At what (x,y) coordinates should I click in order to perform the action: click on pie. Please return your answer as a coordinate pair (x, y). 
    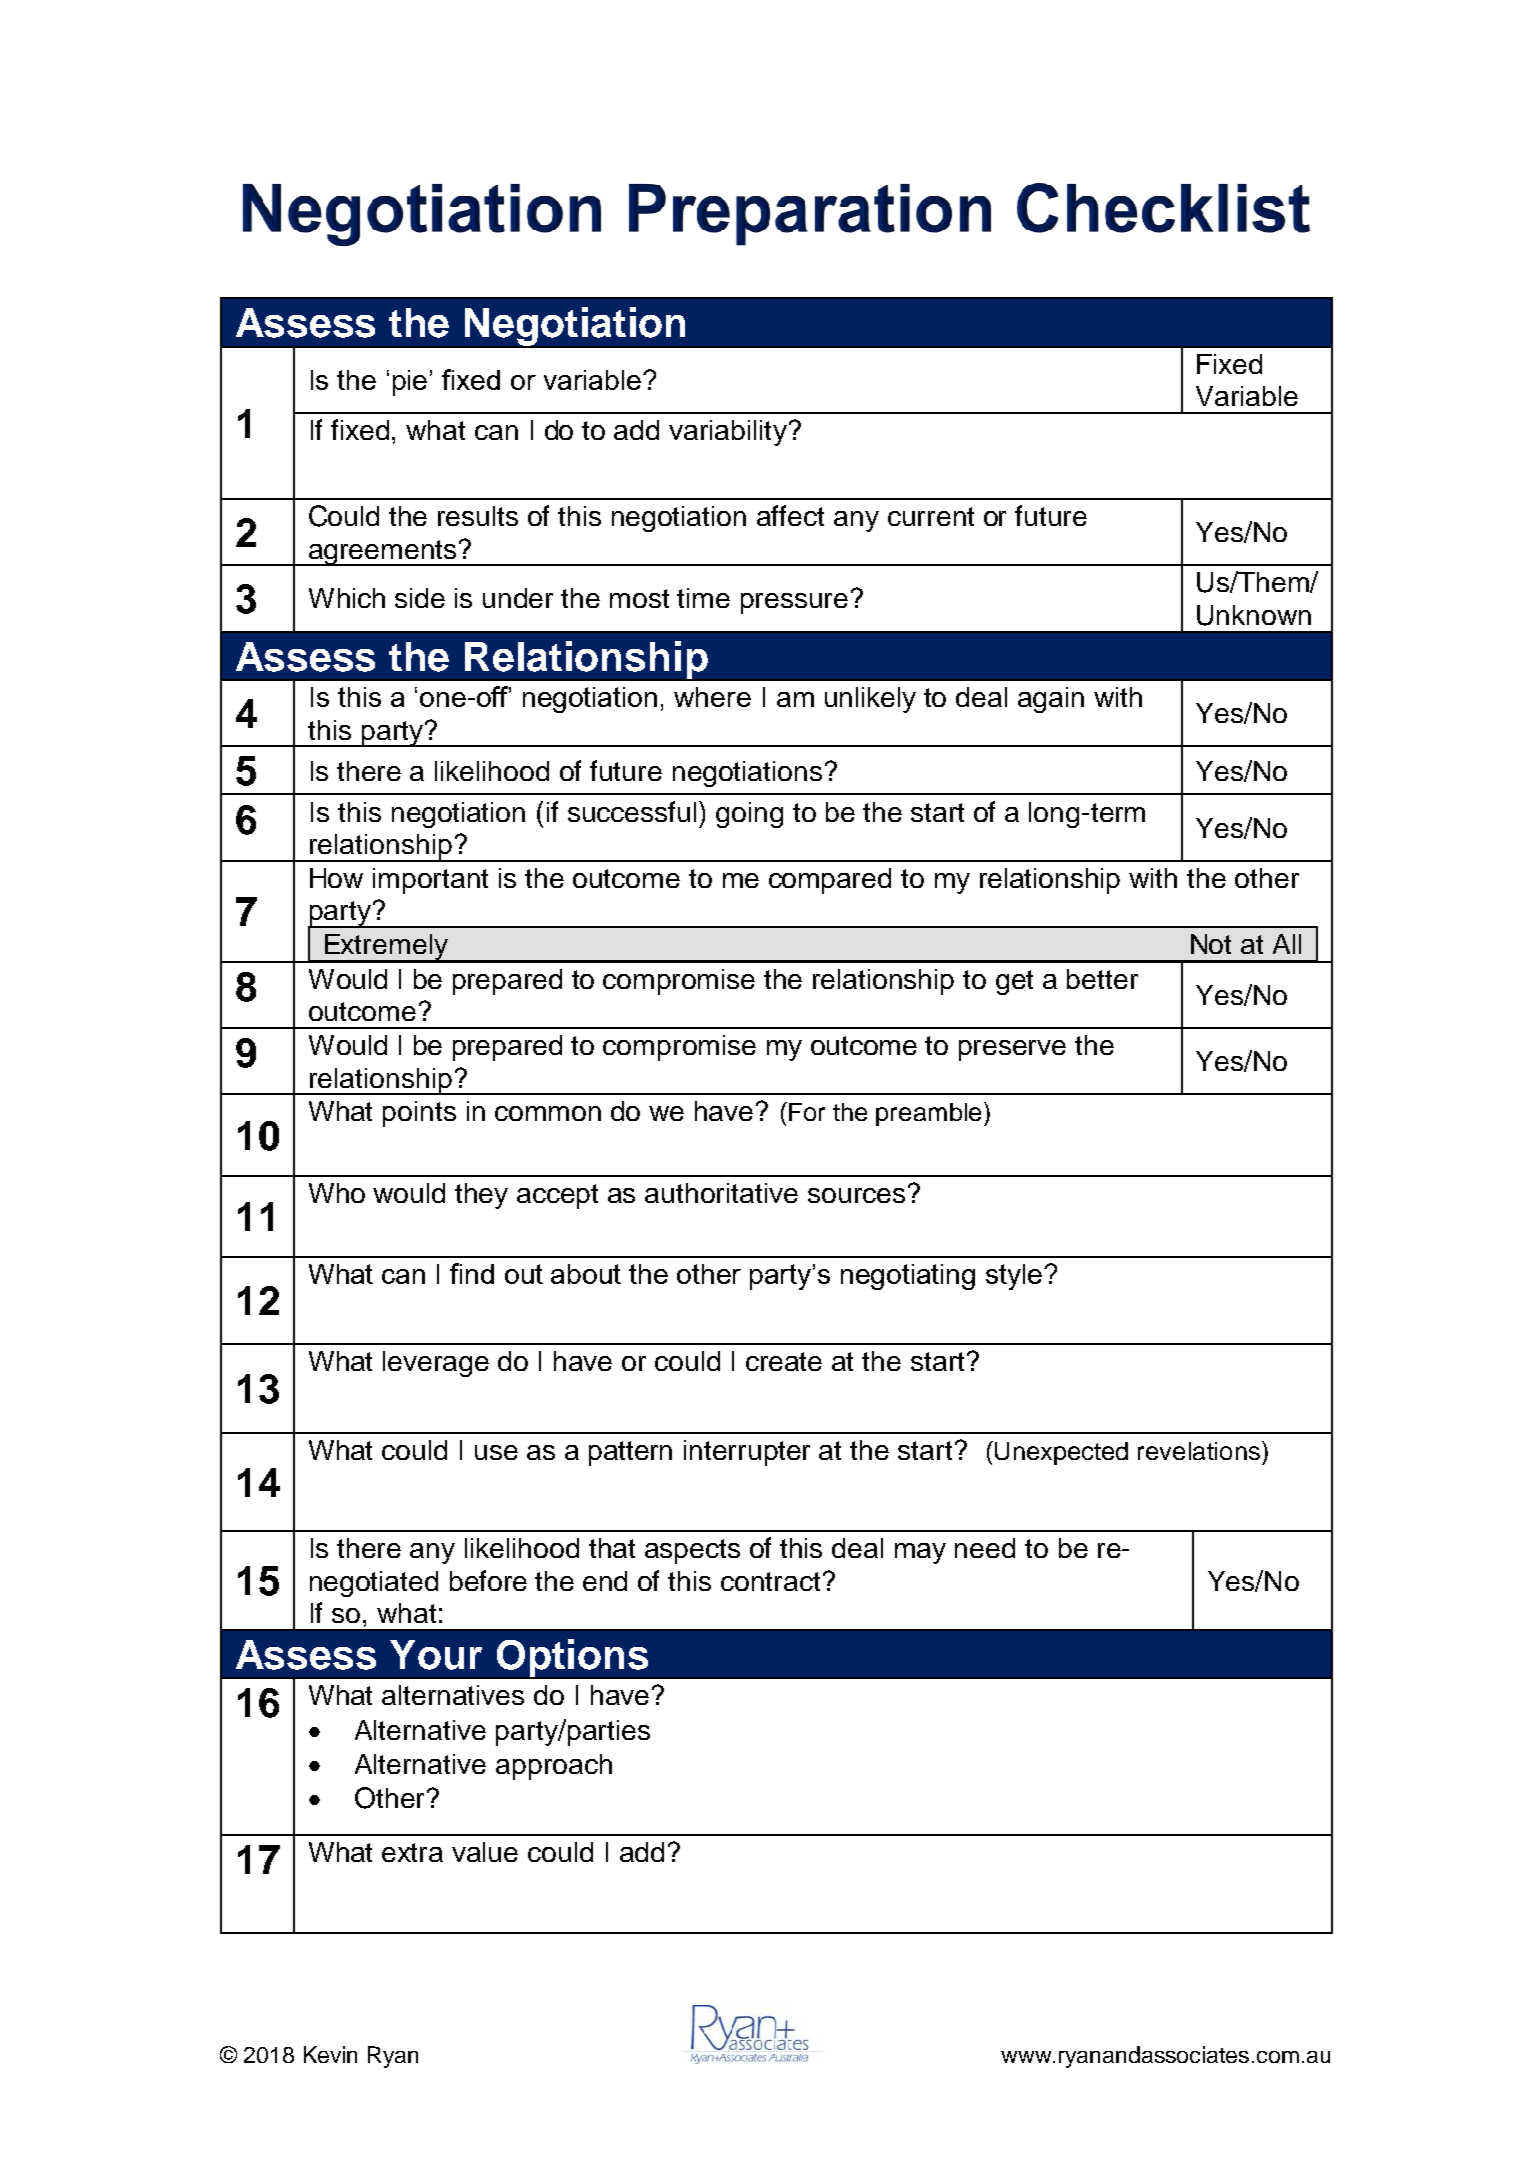
    Looking at the image, I should click on (410, 383).
